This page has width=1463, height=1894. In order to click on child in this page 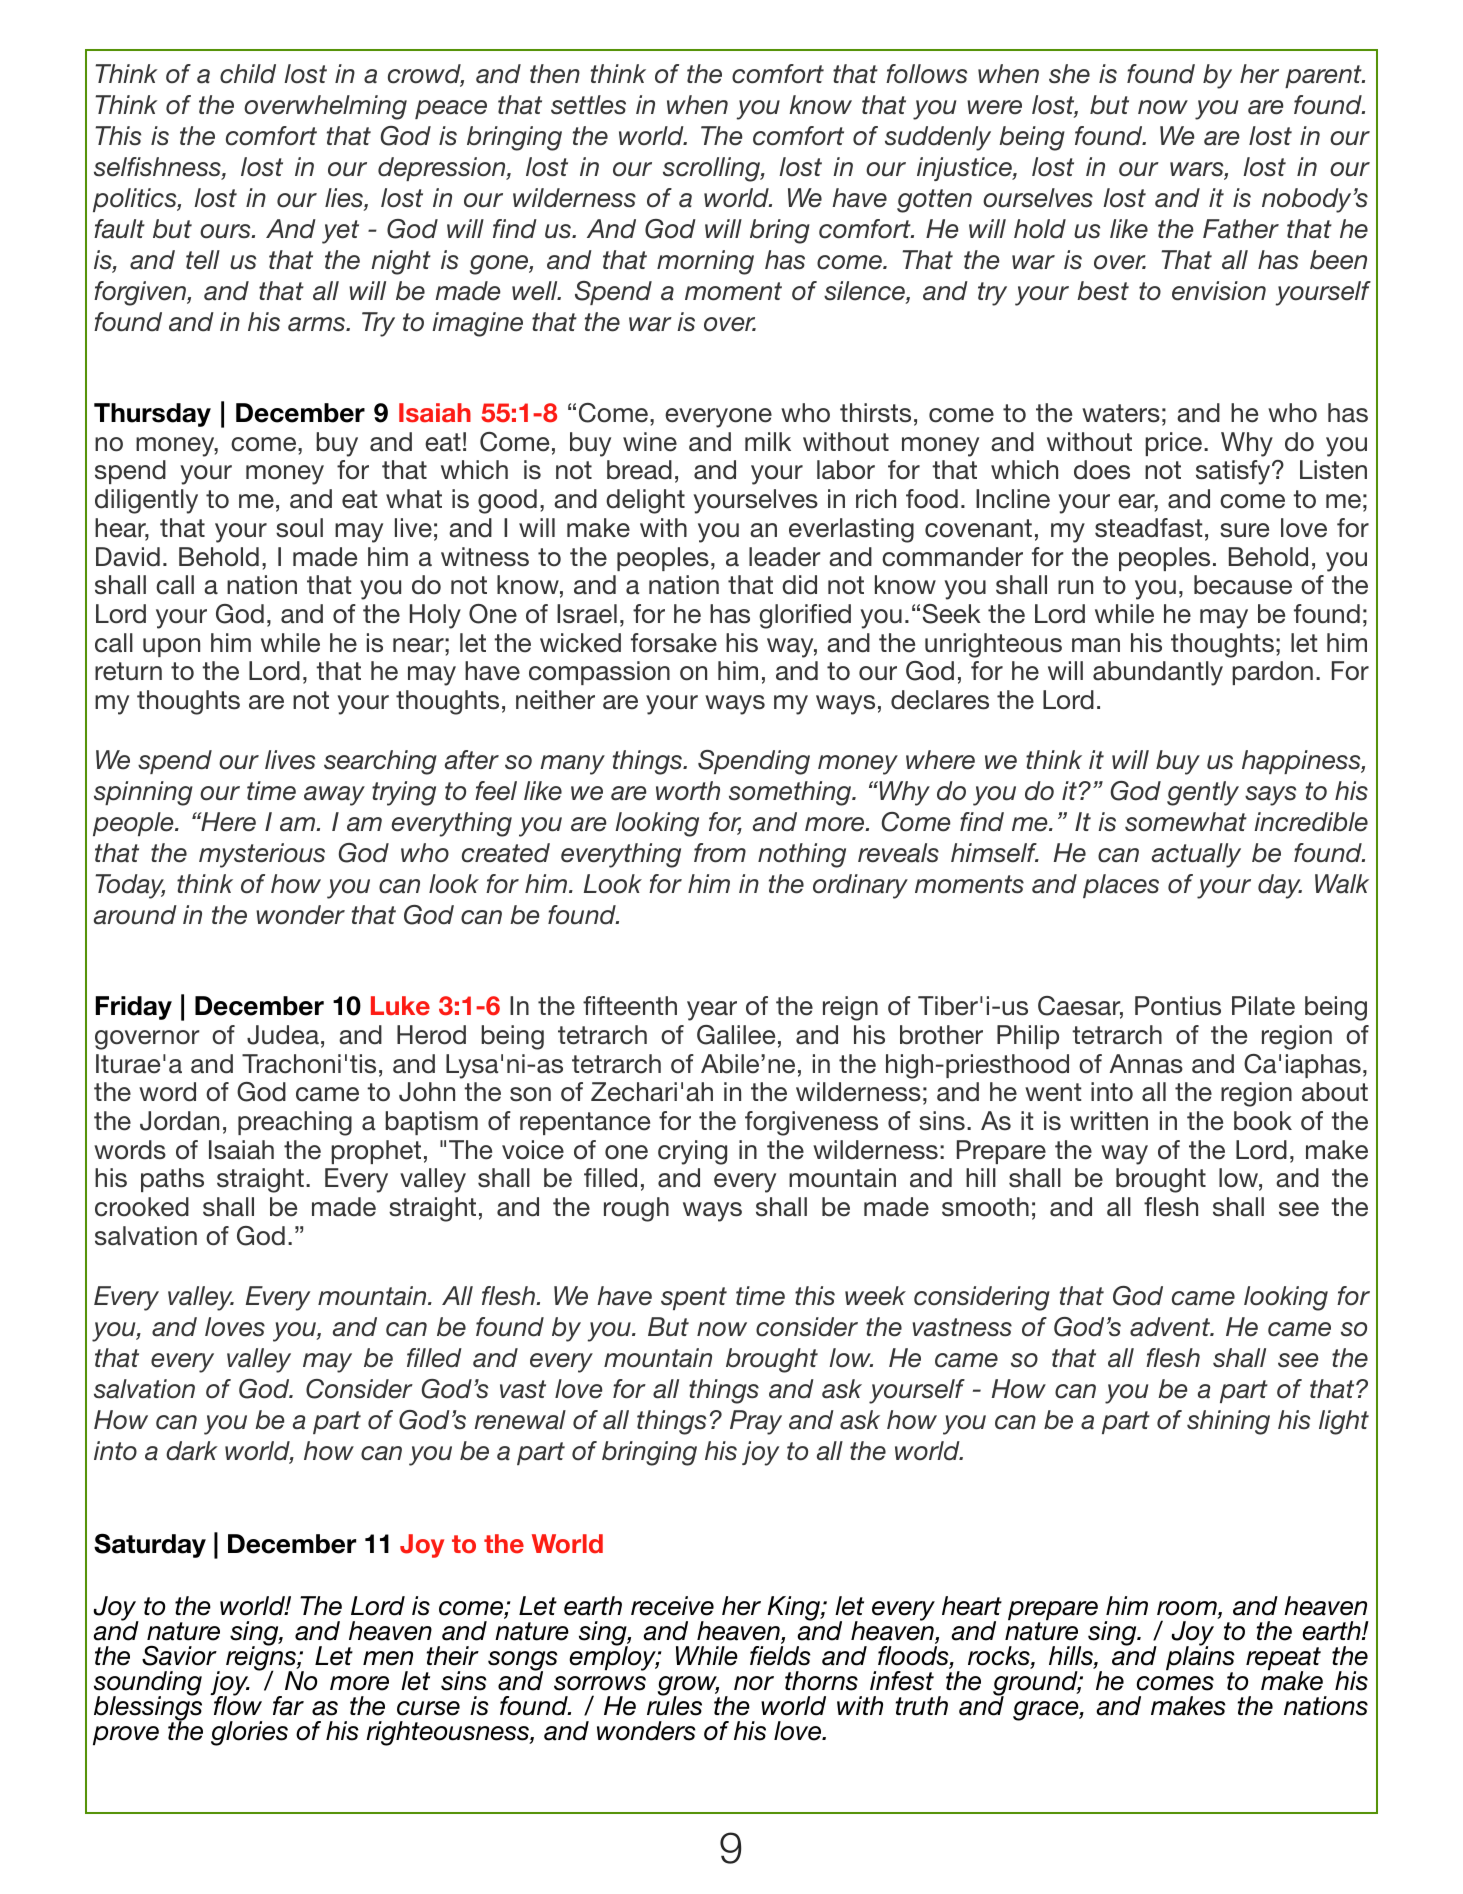, I will do `click(248, 74)`.
